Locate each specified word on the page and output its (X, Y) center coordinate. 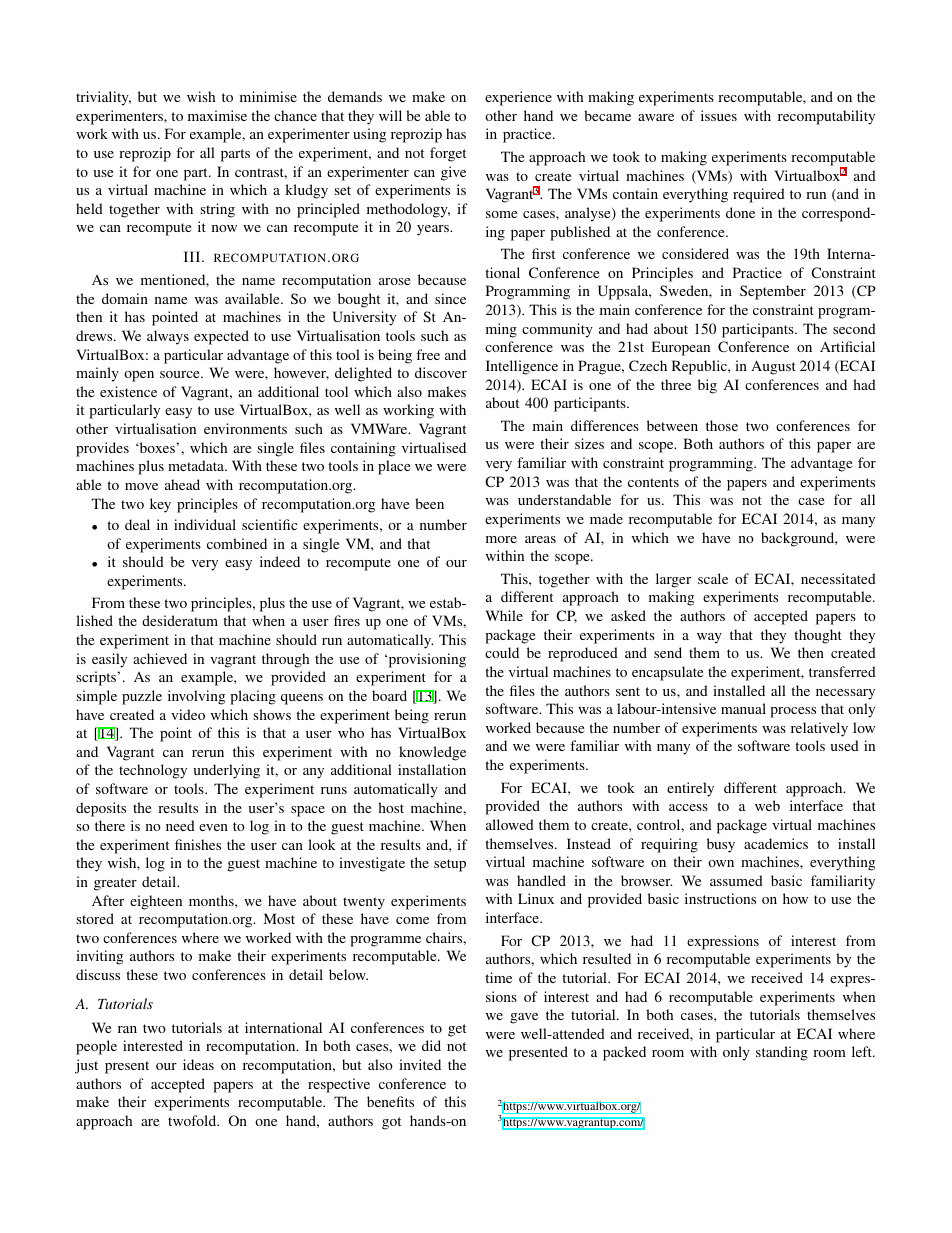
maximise (217, 115)
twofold (193, 1120)
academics (776, 843)
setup (450, 865)
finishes (198, 844)
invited (420, 1064)
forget (448, 154)
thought (818, 636)
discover (441, 372)
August (773, 367)
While (504, 615)
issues (719, 115)
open (139, 376)
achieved (160, 658)
